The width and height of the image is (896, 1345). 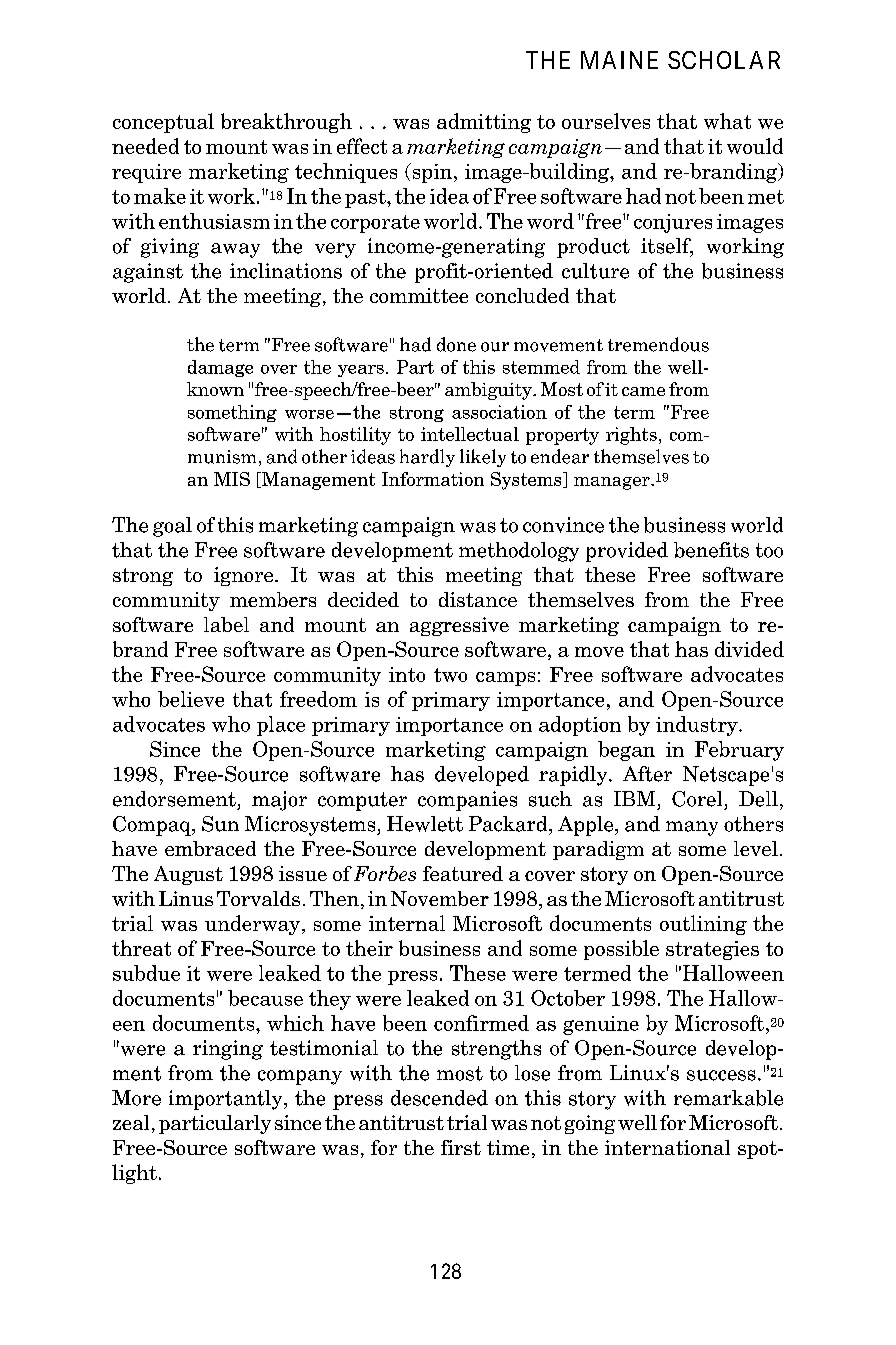 What do you see at coordinates (220, 368) in the image?
I see `damage` at bounding box center [220, 368].
